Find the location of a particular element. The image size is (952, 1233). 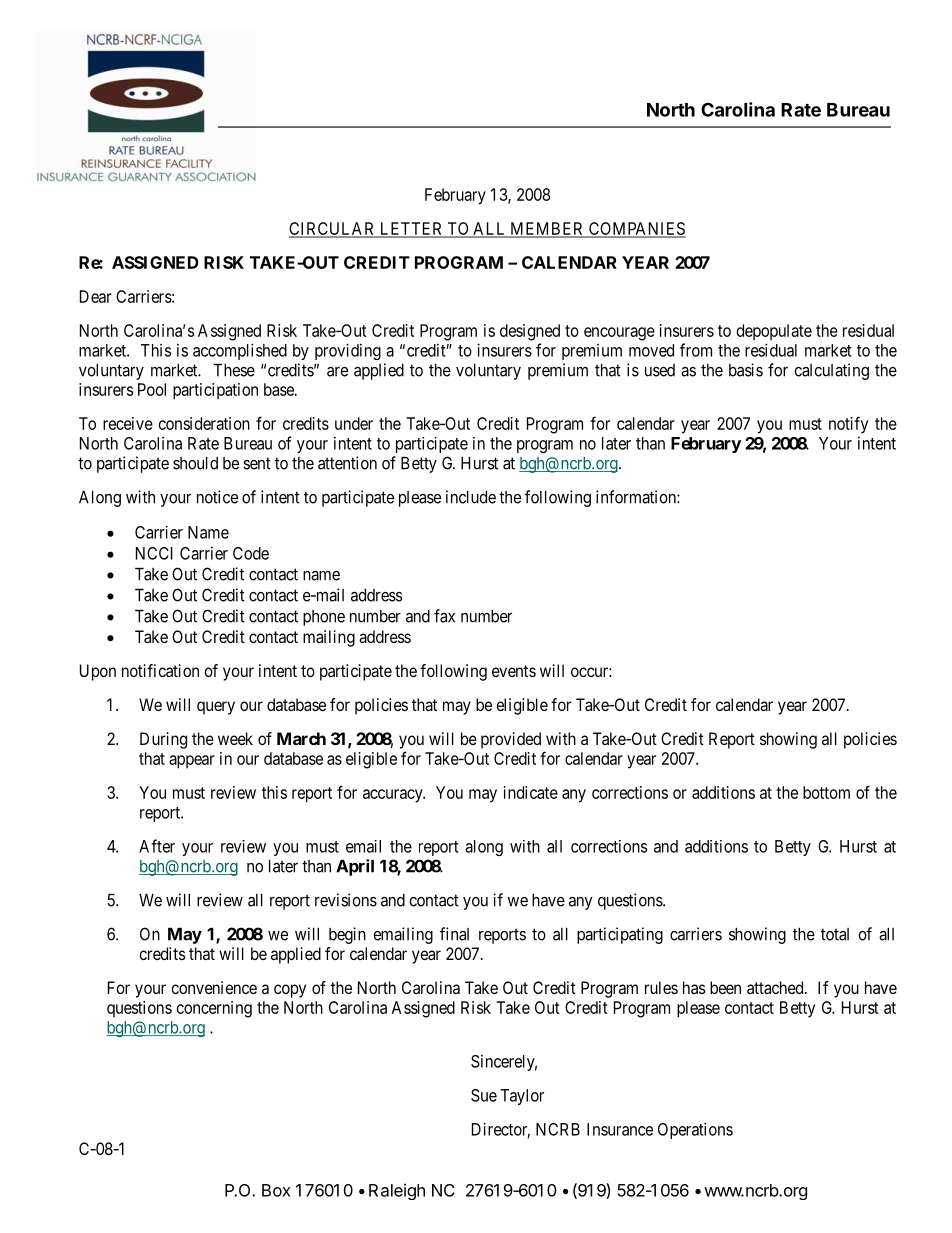

final is located at coordinates (454, 934).
